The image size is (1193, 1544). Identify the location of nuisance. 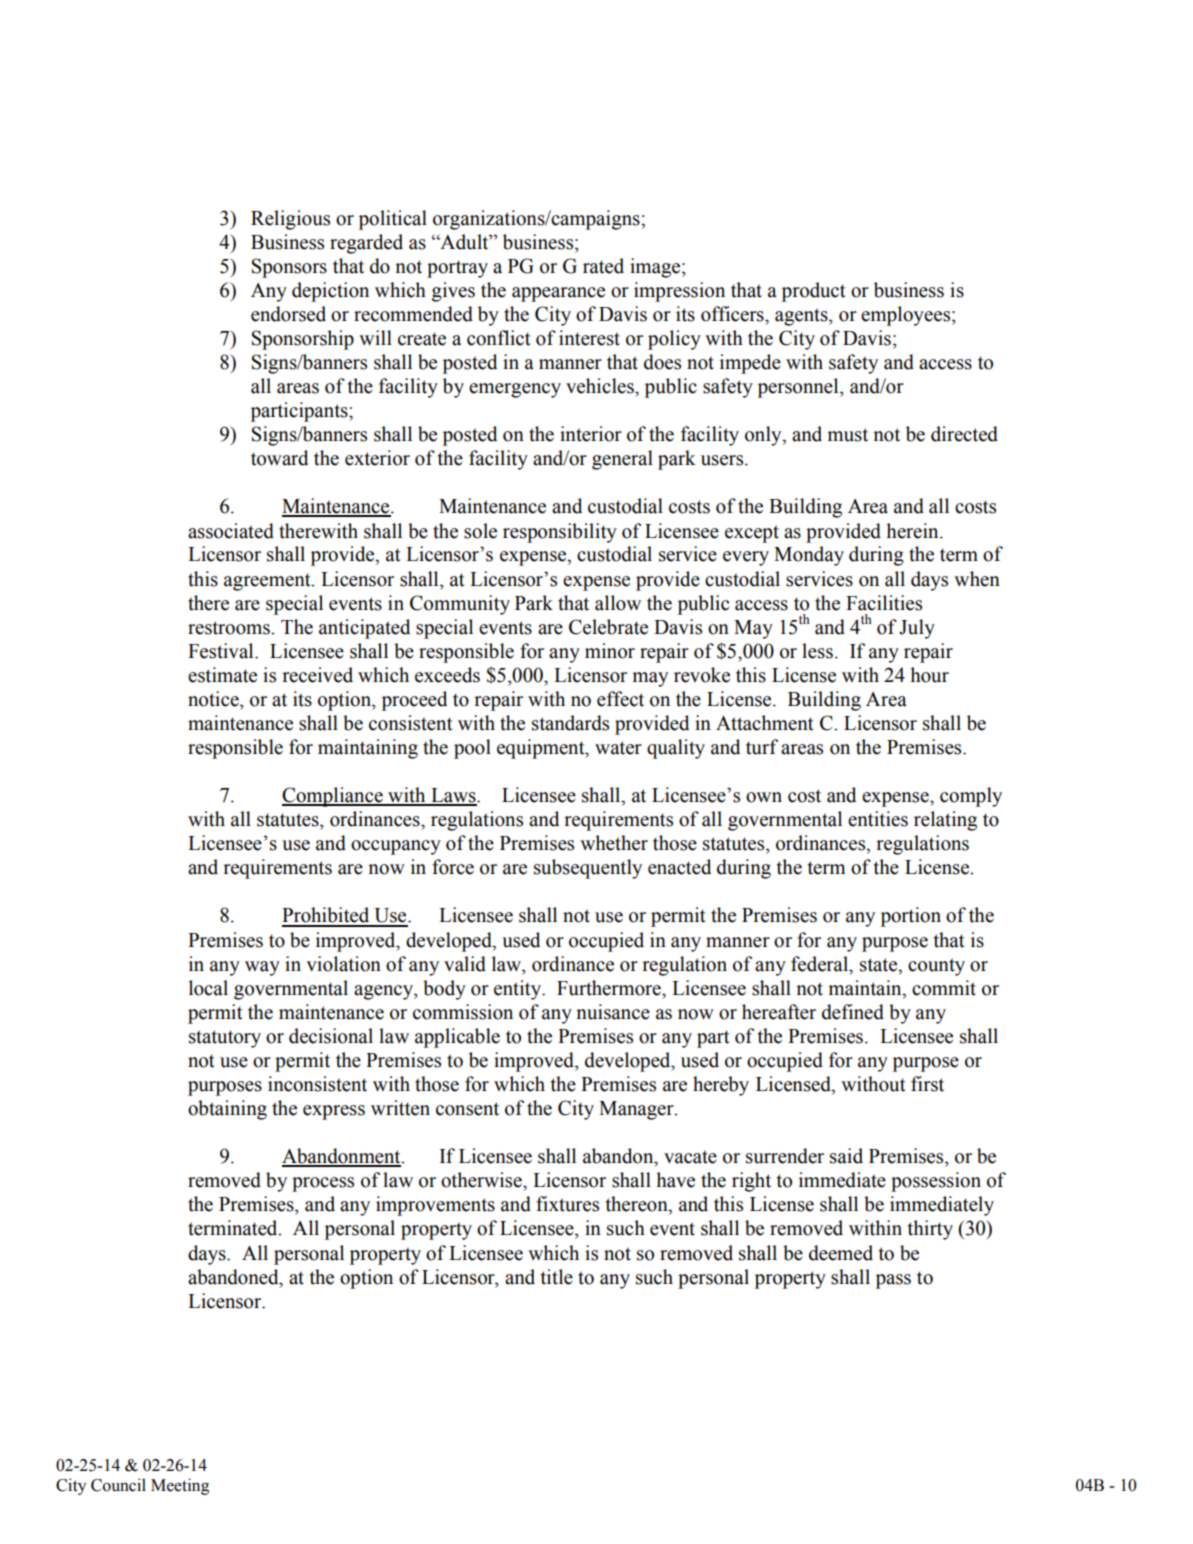
(613, 1012).
